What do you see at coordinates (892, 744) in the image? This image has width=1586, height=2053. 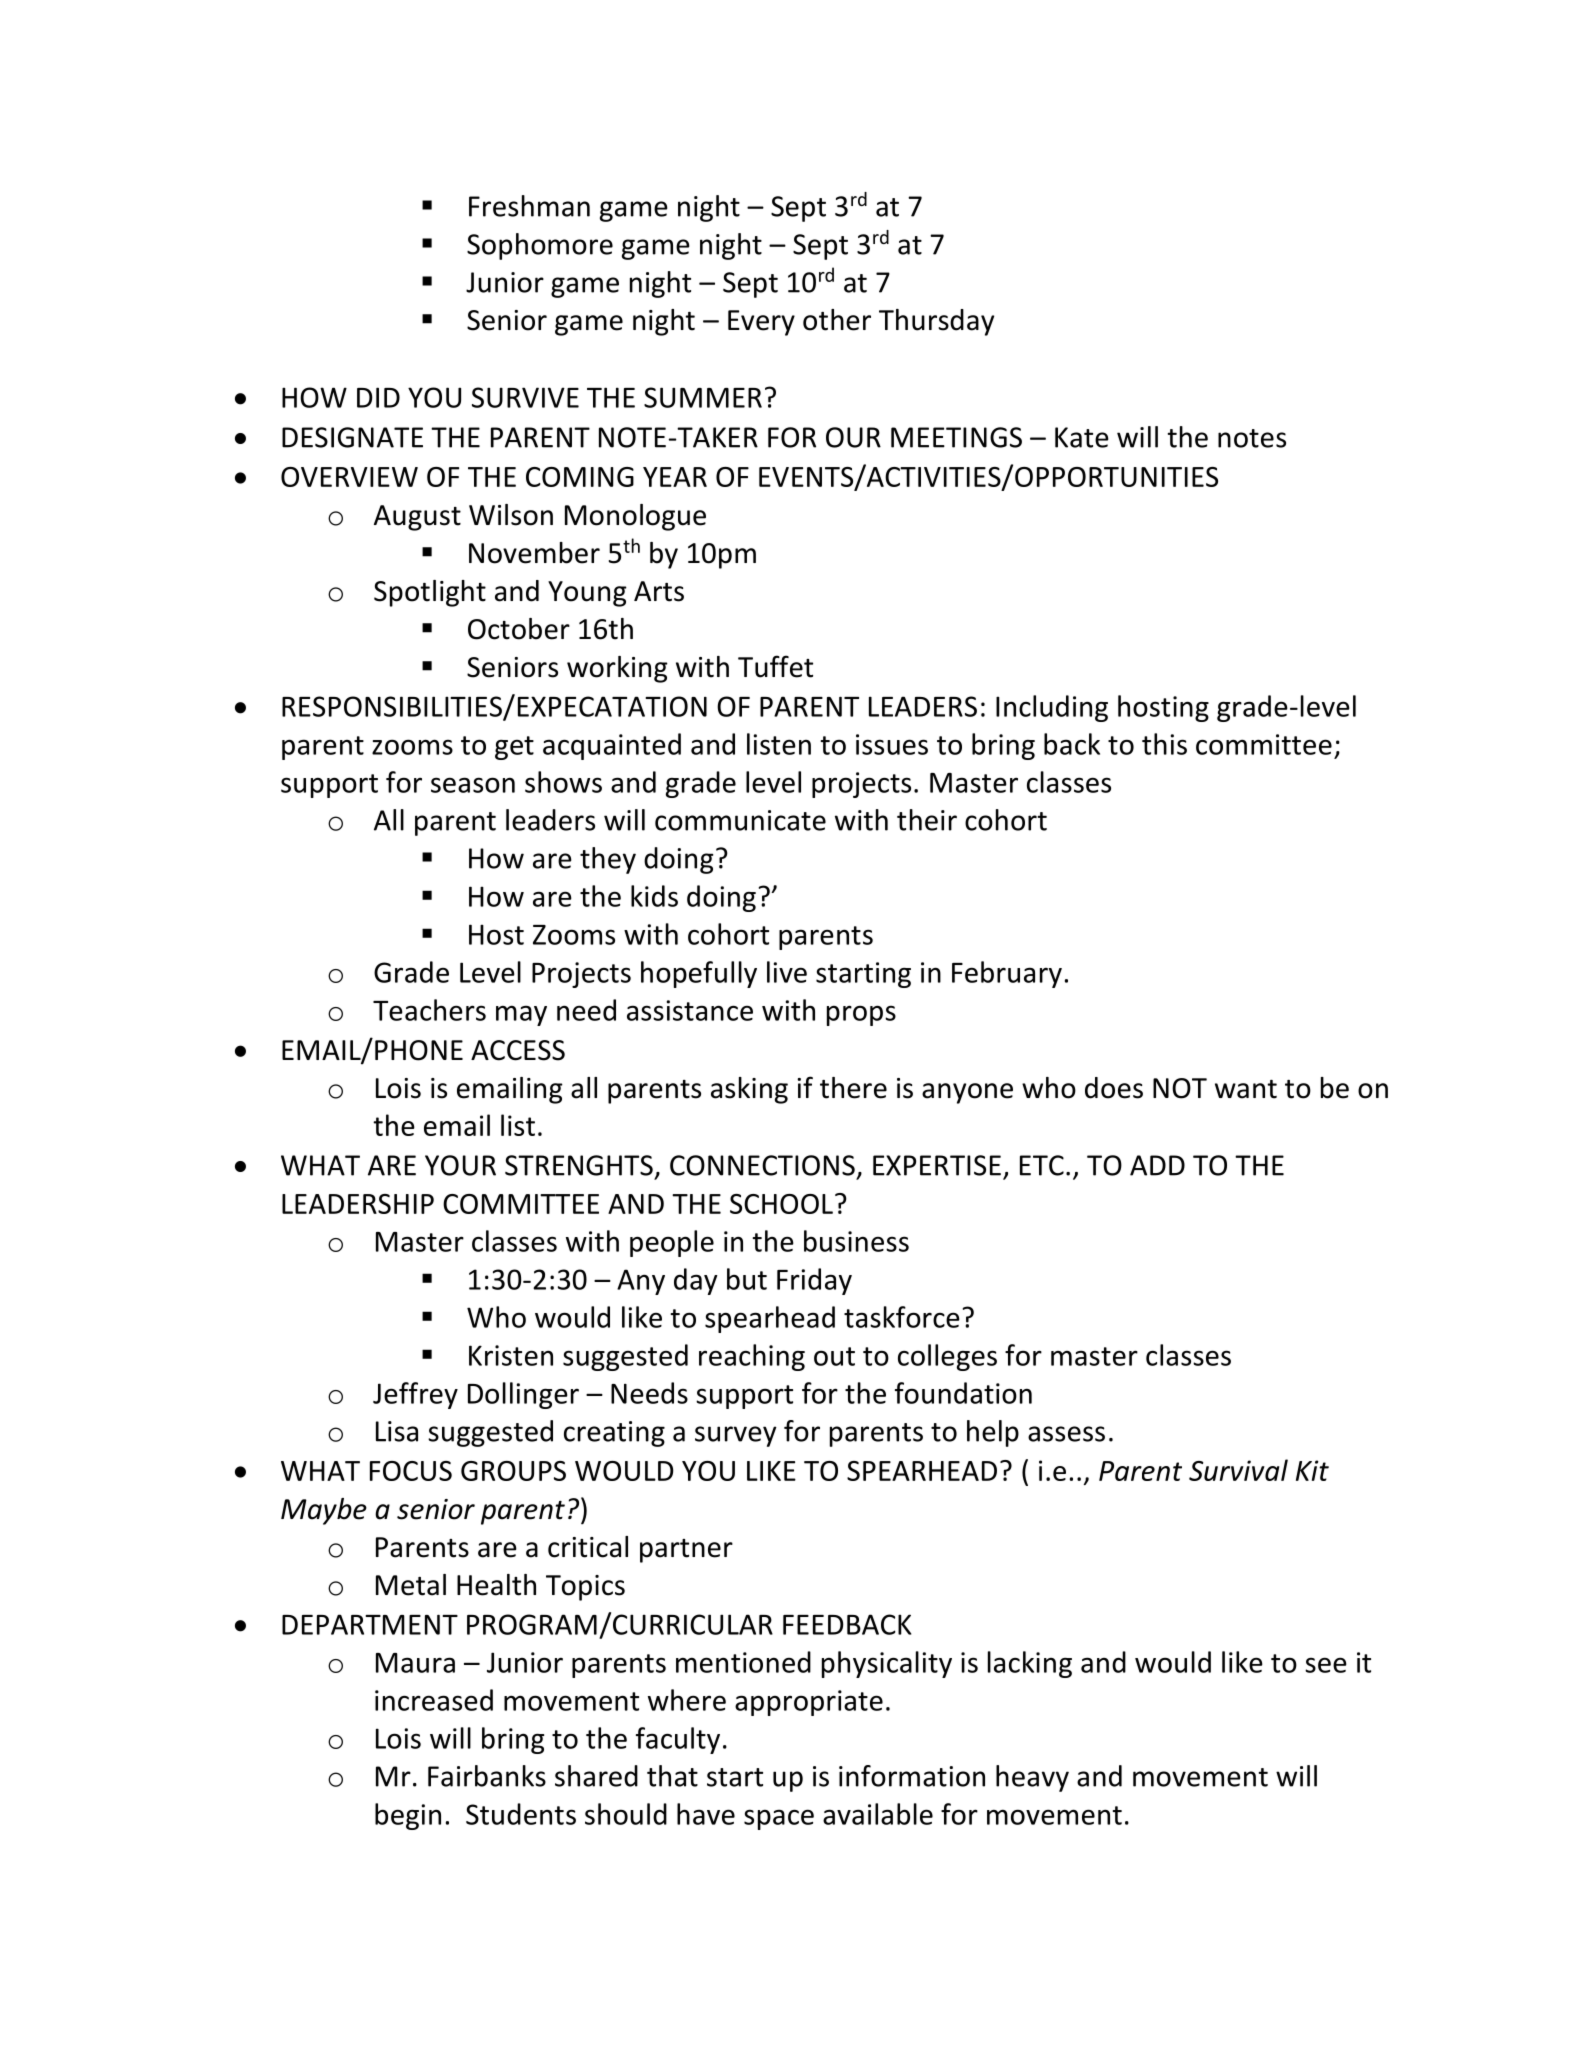 I see `issues` at bounding box center [892, 744].
